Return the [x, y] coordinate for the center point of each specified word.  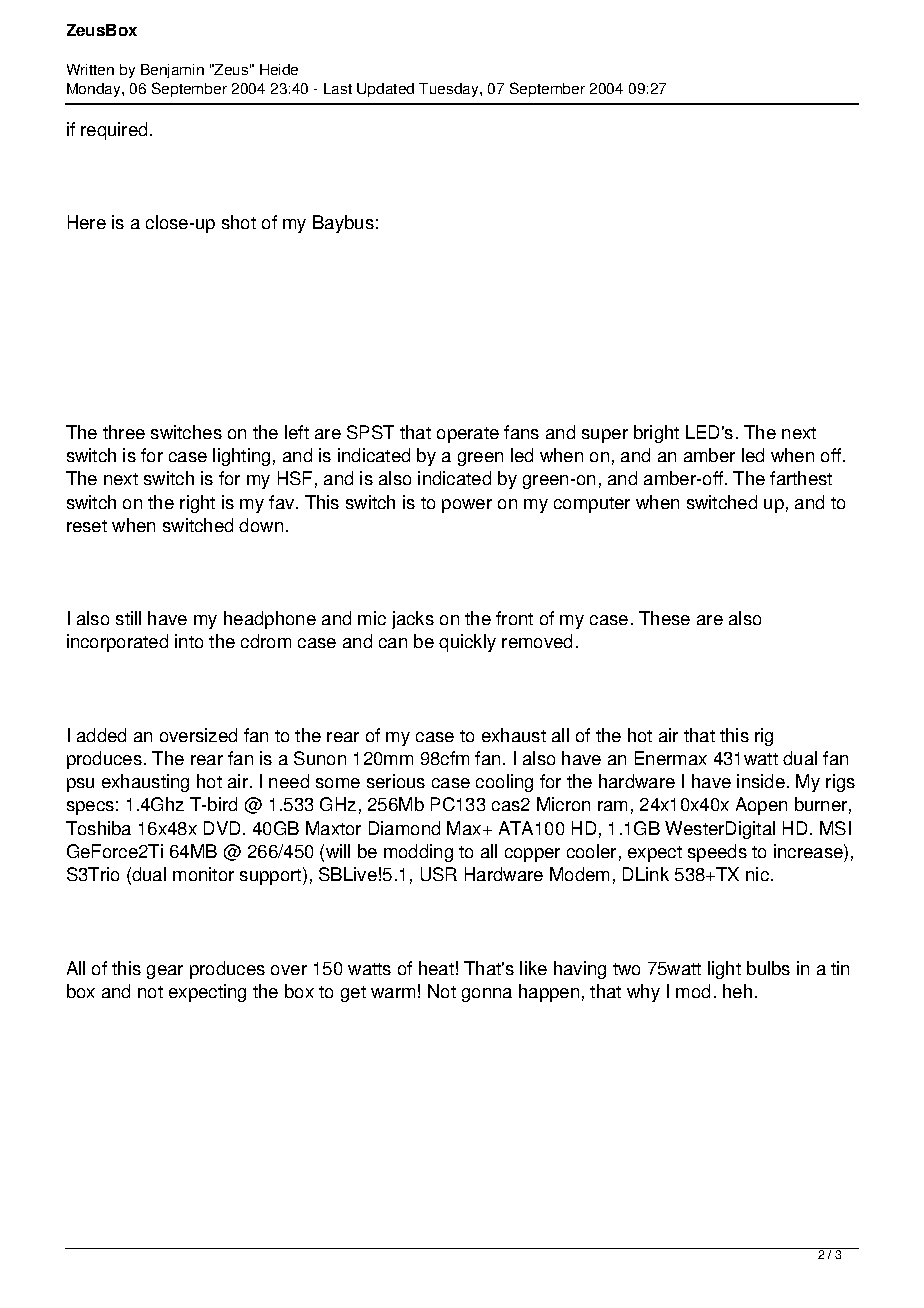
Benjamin [172, 71]
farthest [801, 478]
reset [87, 526]
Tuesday [450, 90]
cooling [504, 783]
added [101, 735]
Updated [385, 90]
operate [468, 435]
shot [239, 222]
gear [165, 972]
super [605, 436]
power [467, 506]
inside [761, 781]
